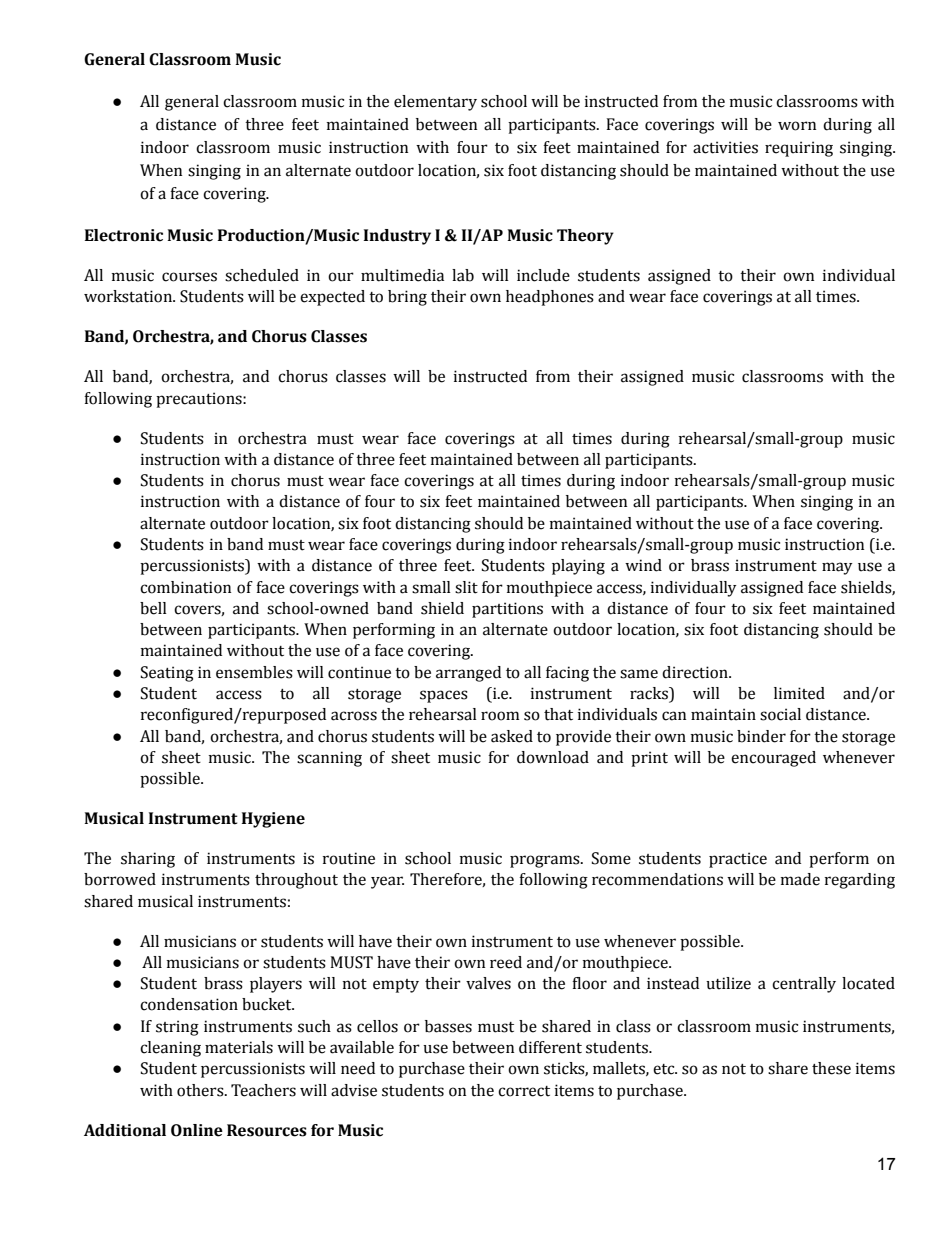  I want to click on elementary, so click(435, 103).
